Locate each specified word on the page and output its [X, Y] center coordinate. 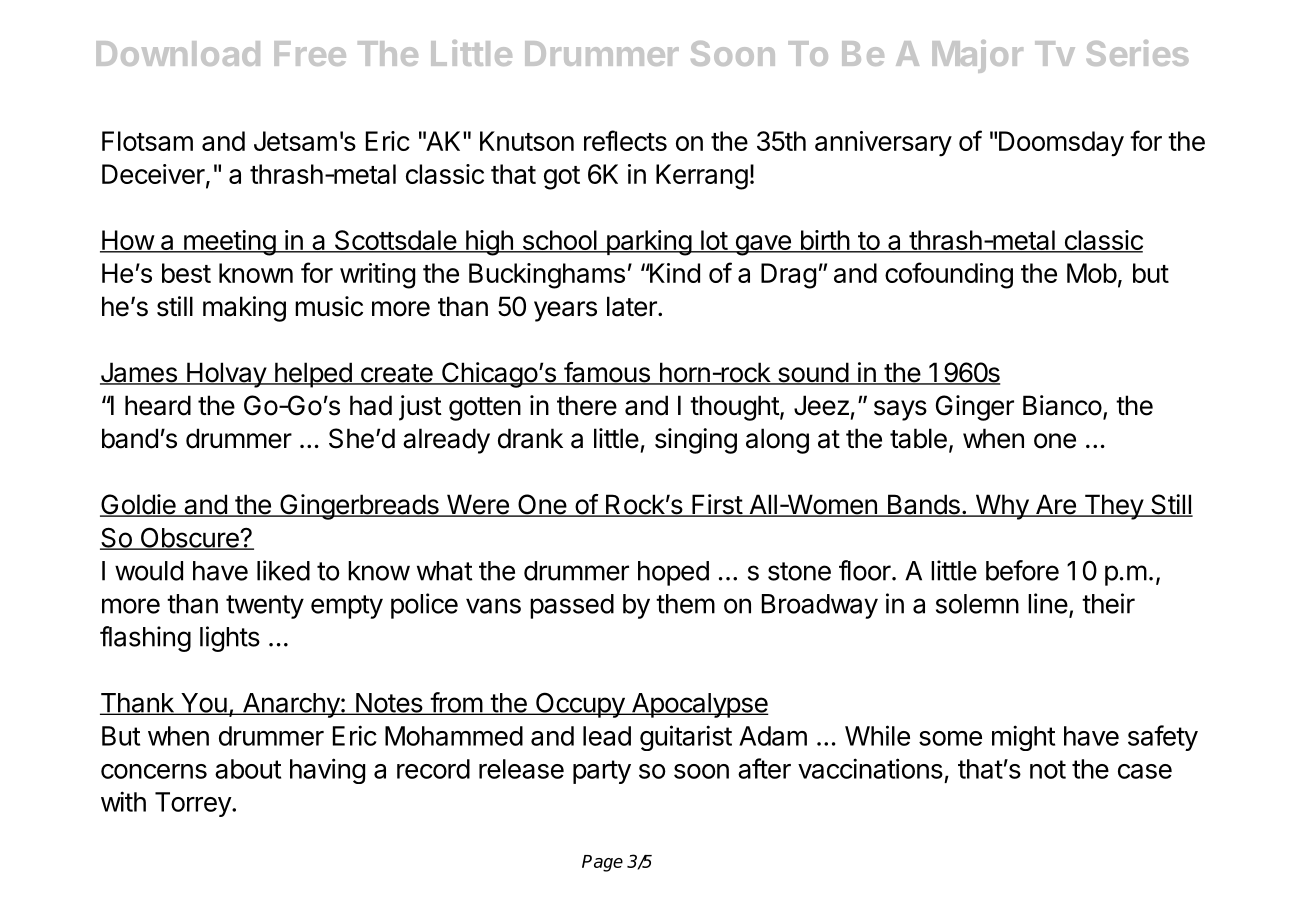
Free [310, 53]
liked [283, 570]
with [123, 801]
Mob [1092, 273]
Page [602, 863]
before [1022, 570]
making [244, 309]
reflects [625, 140]
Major [977, 56]
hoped [673, 573]
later [633, 306]
